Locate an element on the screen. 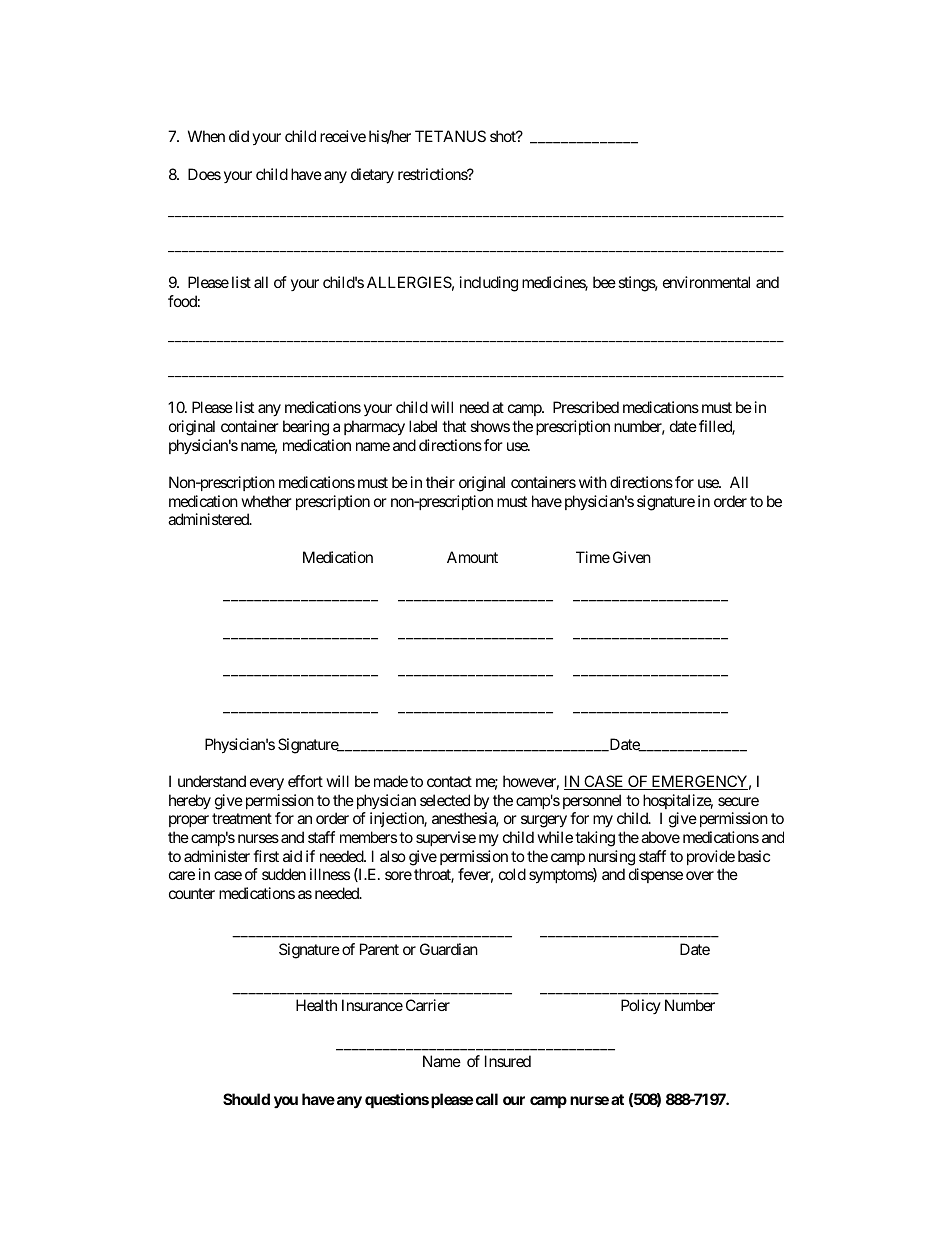 This screenshot has width=952, height=1233. call is located at coordinates (487, 1099).
